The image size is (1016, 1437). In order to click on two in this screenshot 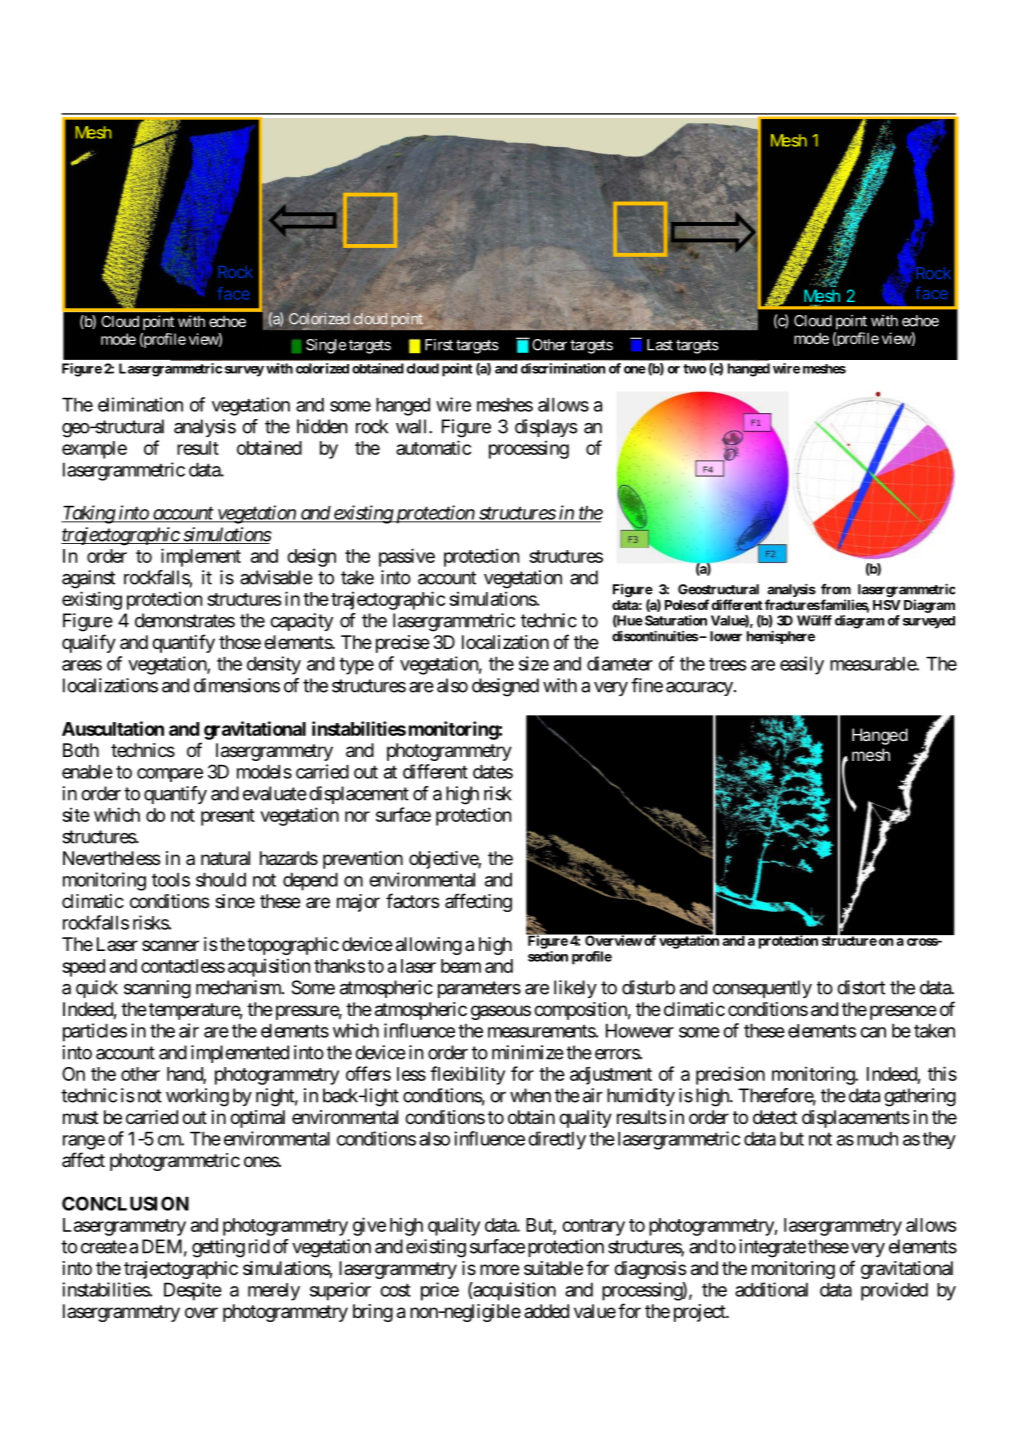, I will do `click(694, 369)`.
